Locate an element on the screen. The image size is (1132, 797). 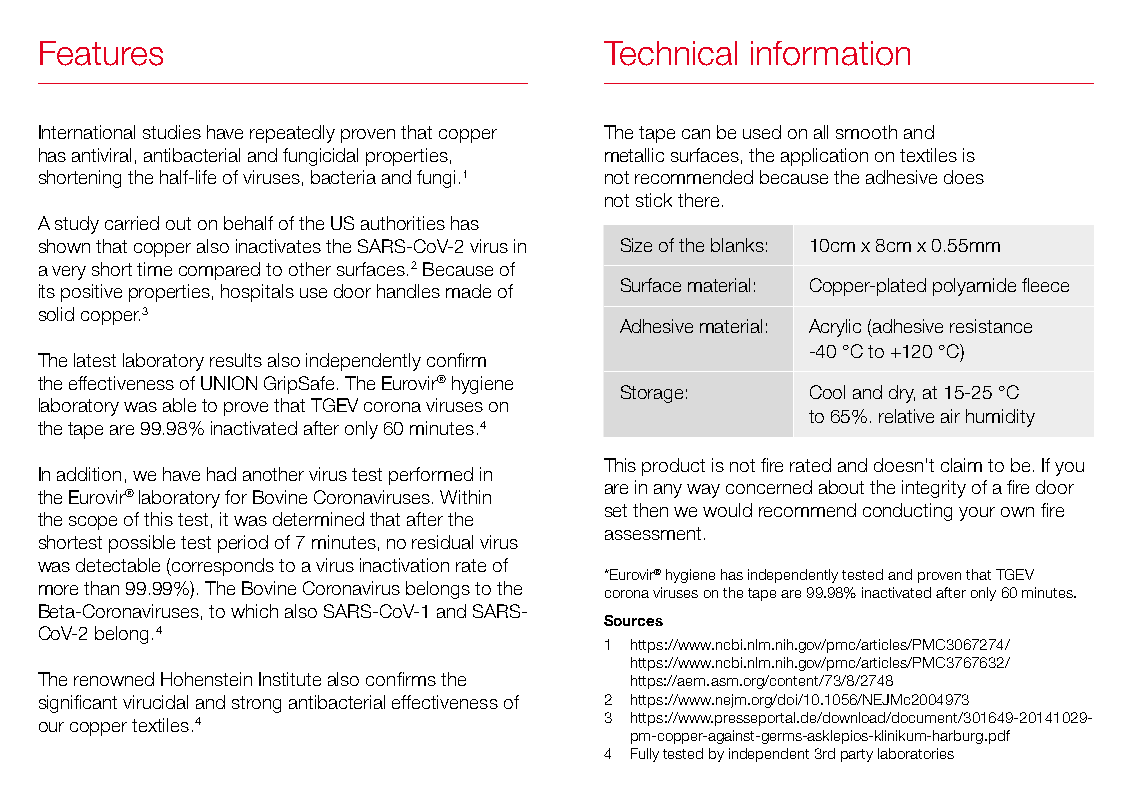
Fully is located at coordinates (645, 755).
